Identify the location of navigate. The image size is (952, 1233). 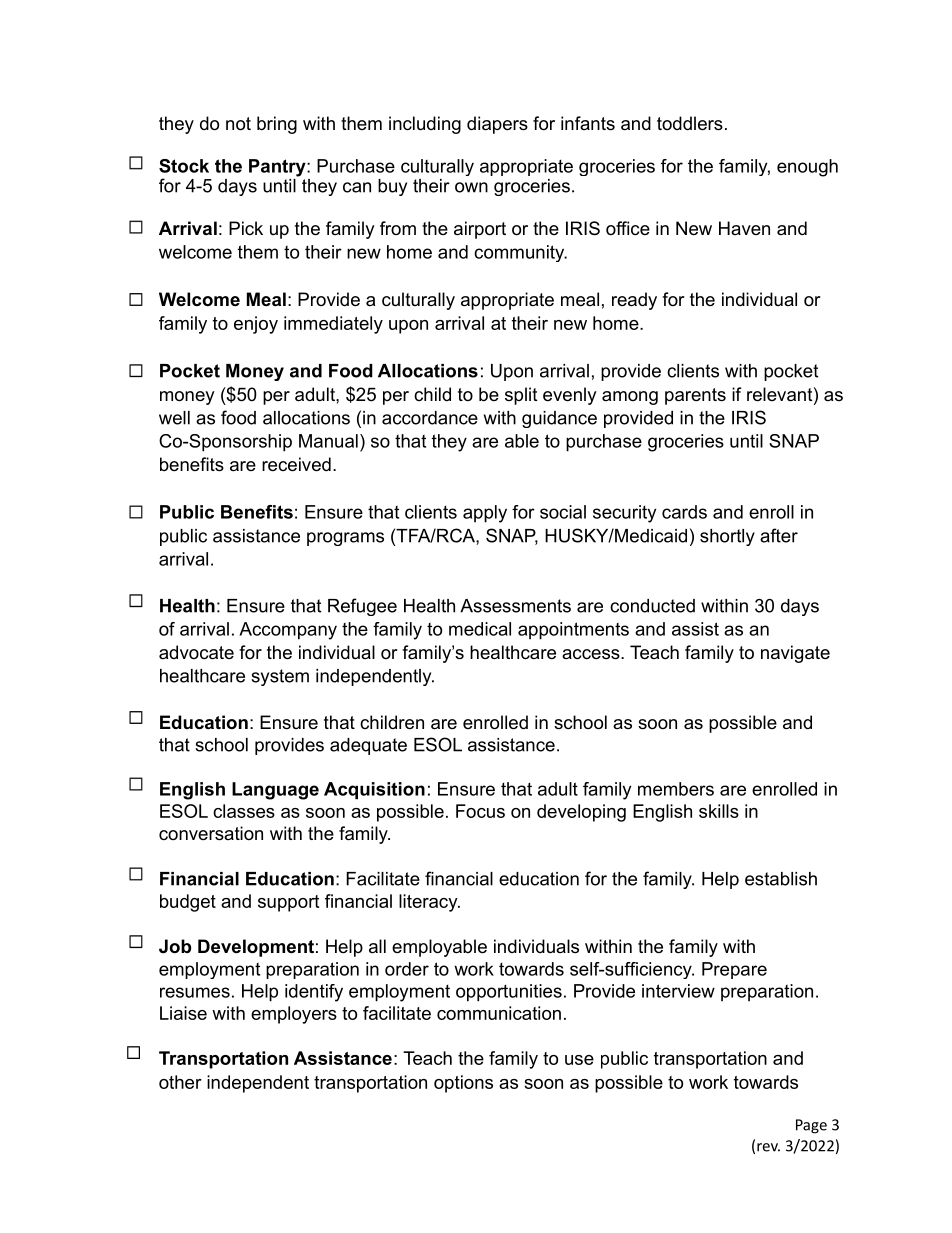
(795, 654).
